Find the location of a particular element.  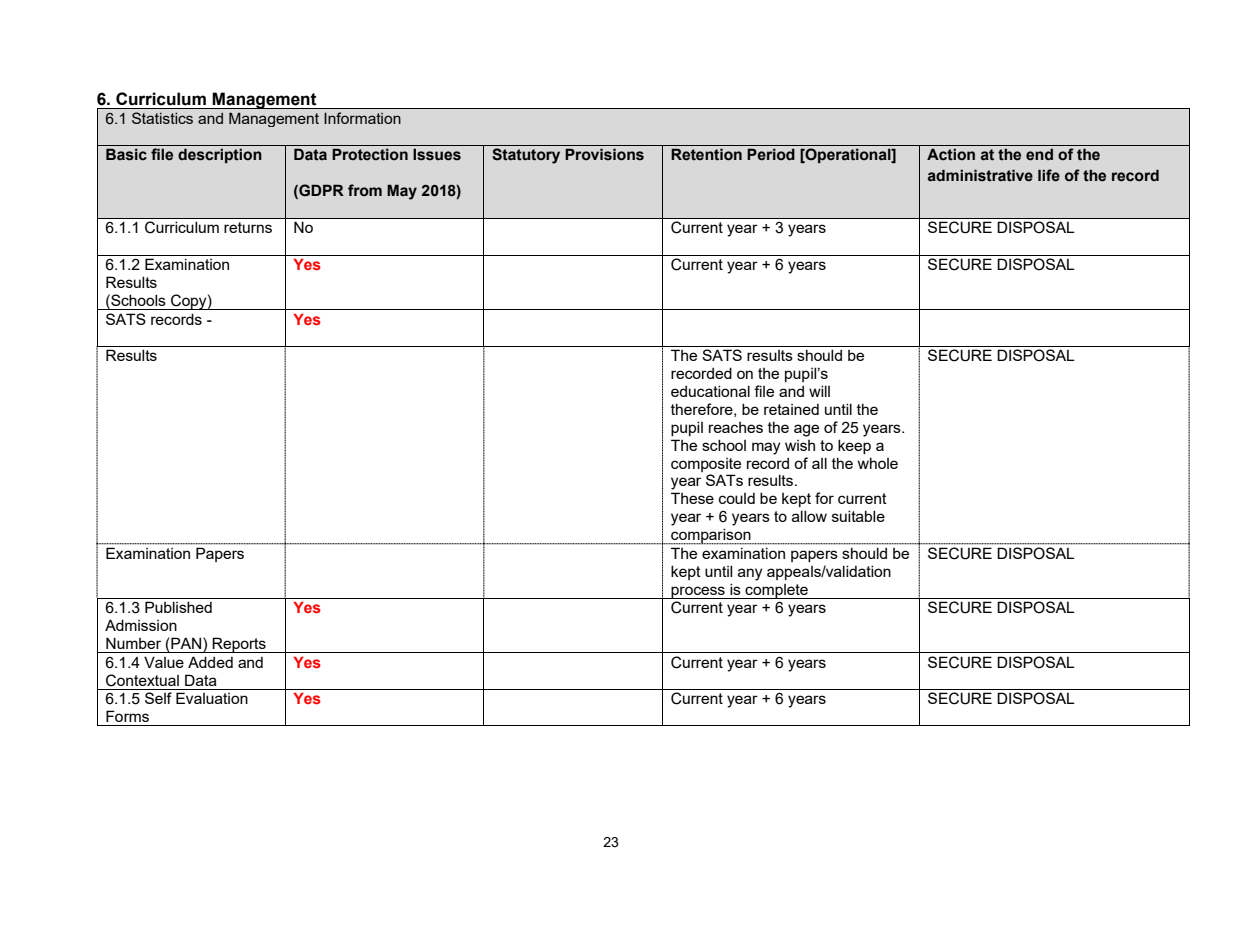

process is located at coordinates (698, 592).
